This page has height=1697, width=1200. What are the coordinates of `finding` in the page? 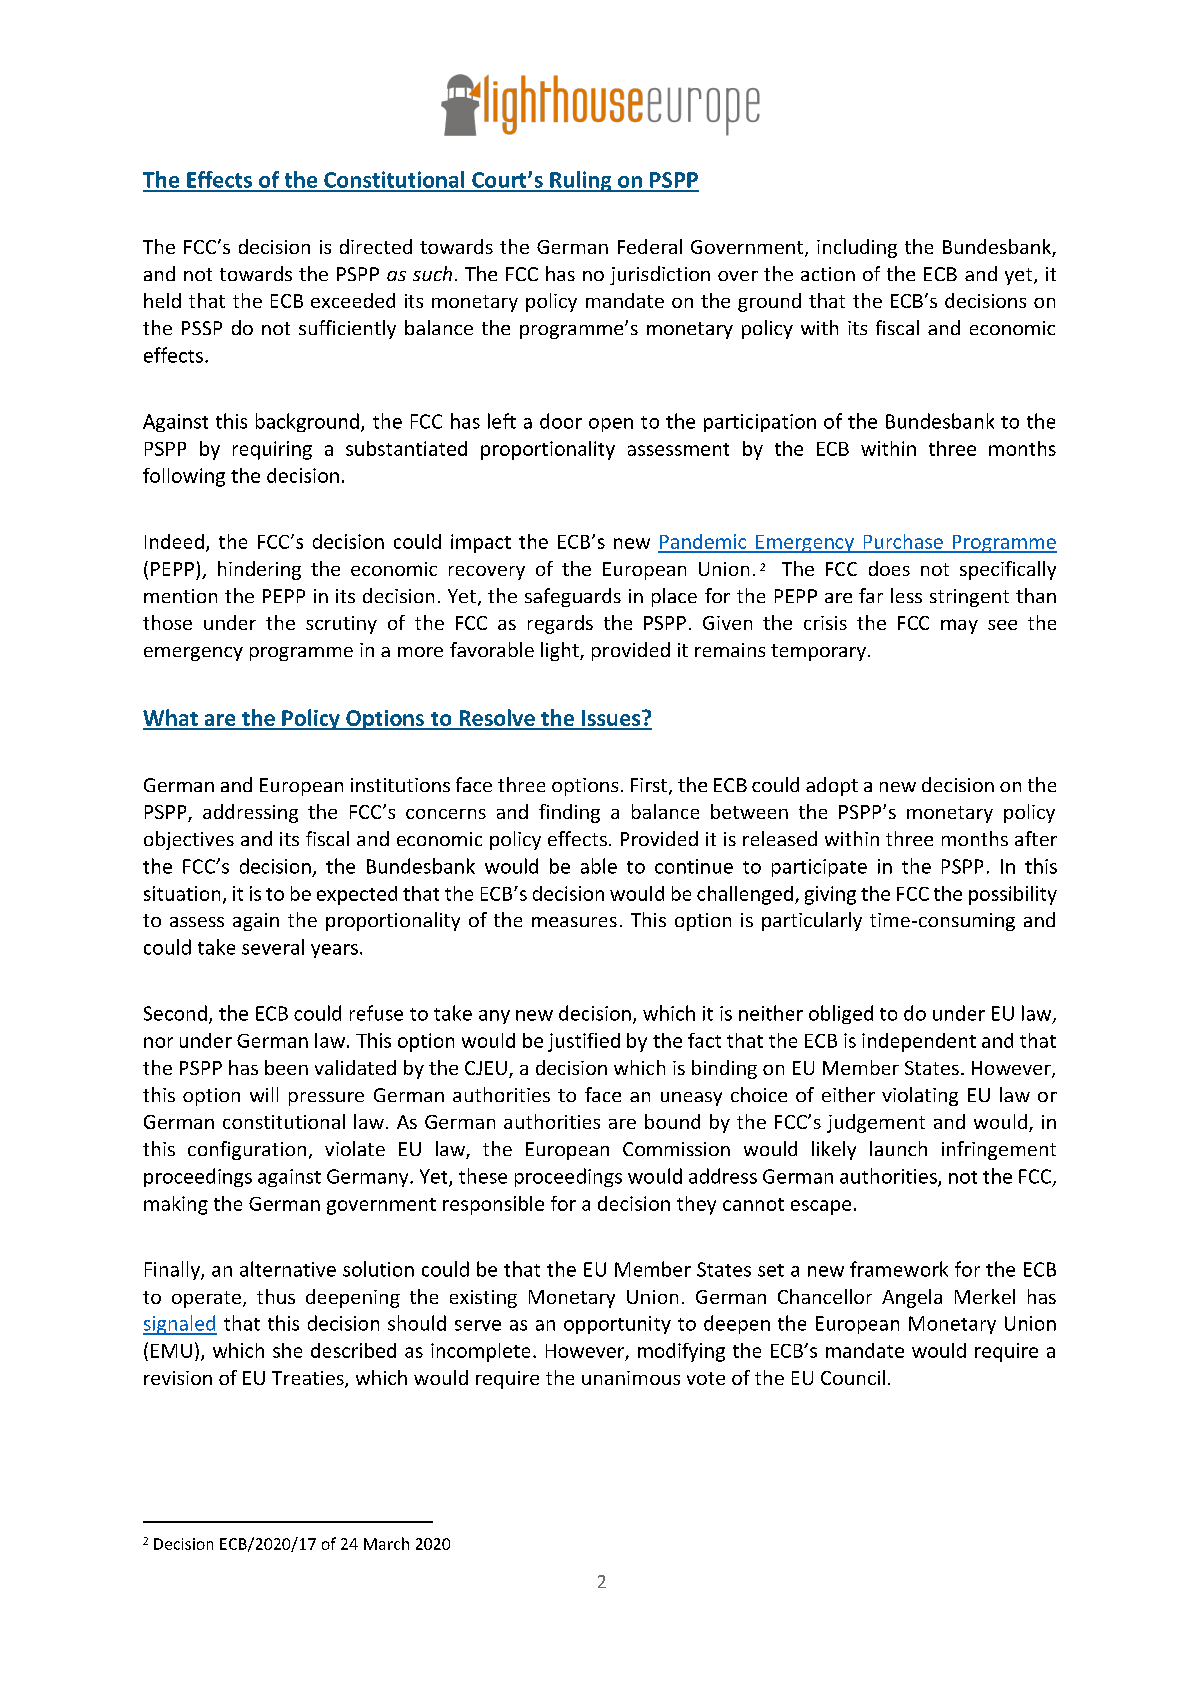 It's located at (569, 813).
